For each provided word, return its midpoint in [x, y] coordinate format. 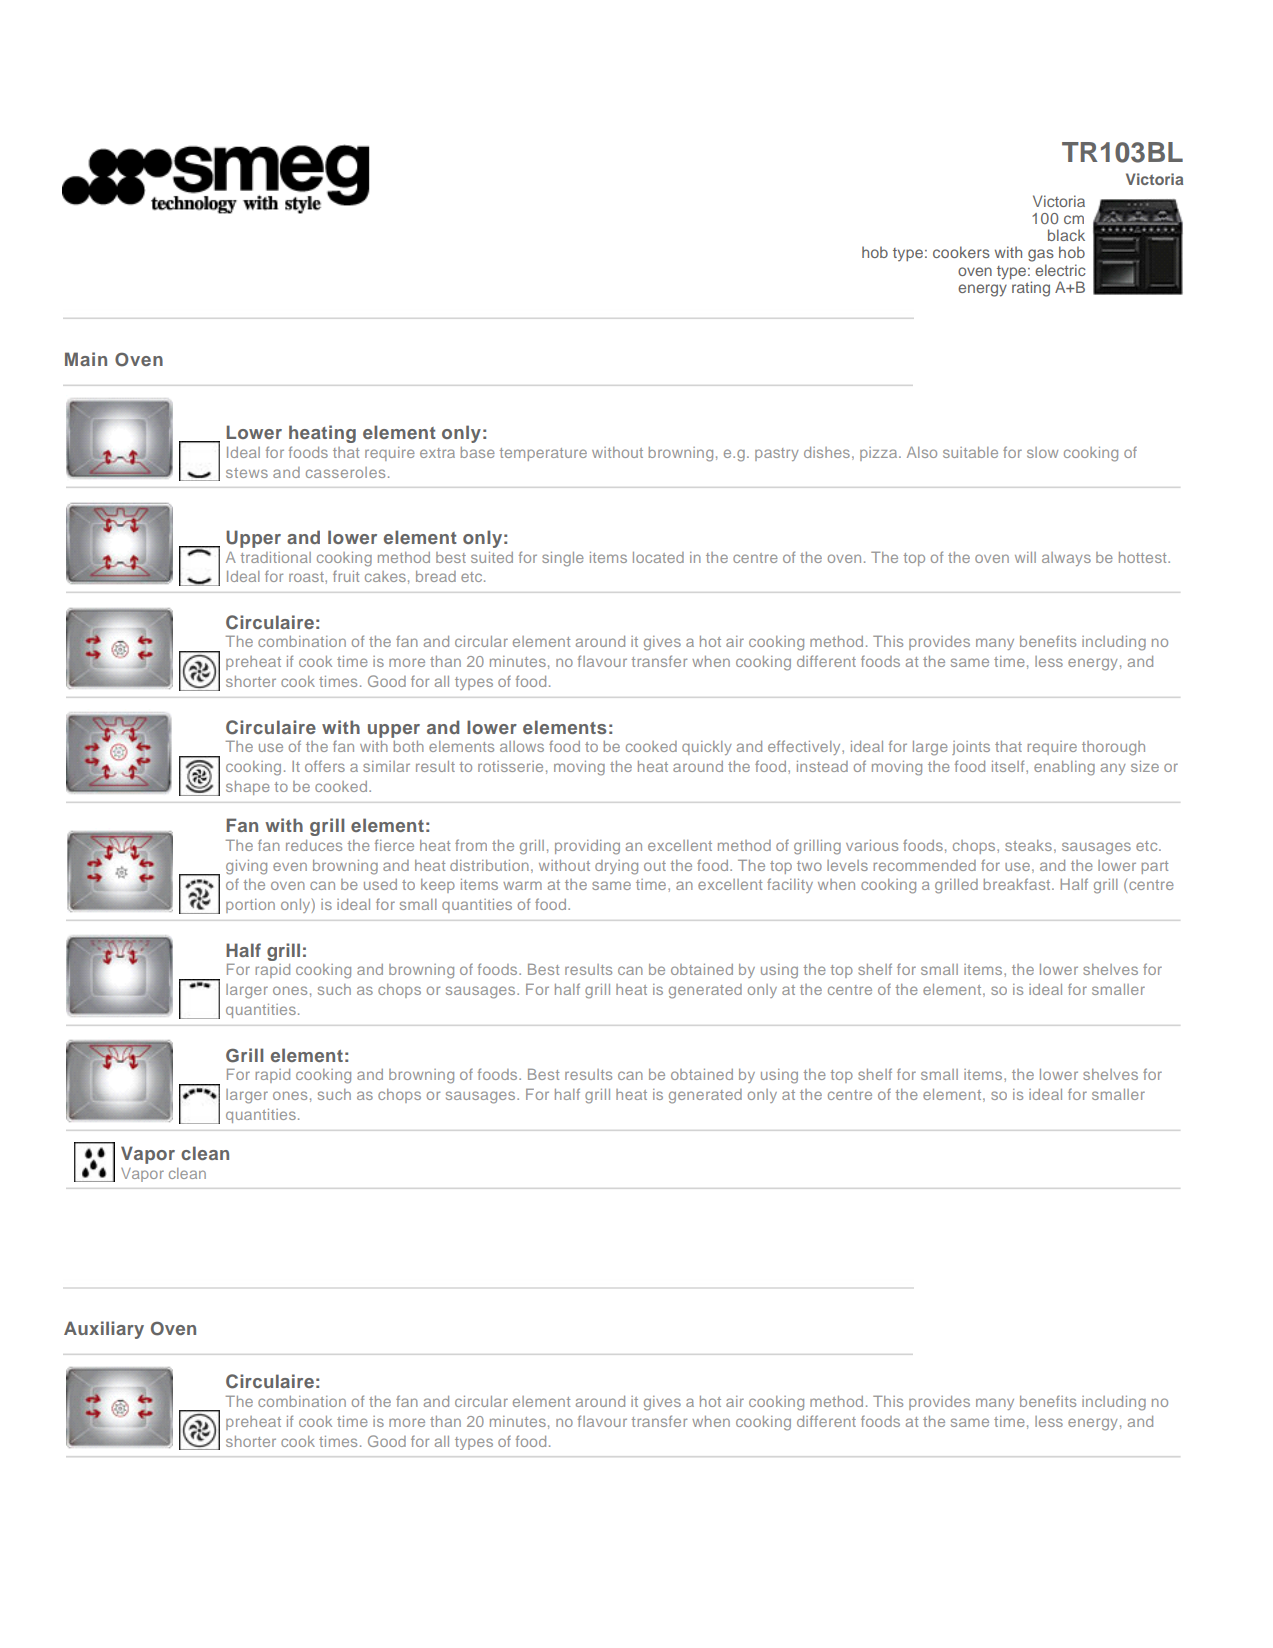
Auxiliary [104, 1330]
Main [86, 359]
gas [1041, 255]
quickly [707, 748]
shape [248, 788]
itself [1009, 766]
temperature [543, 454]
